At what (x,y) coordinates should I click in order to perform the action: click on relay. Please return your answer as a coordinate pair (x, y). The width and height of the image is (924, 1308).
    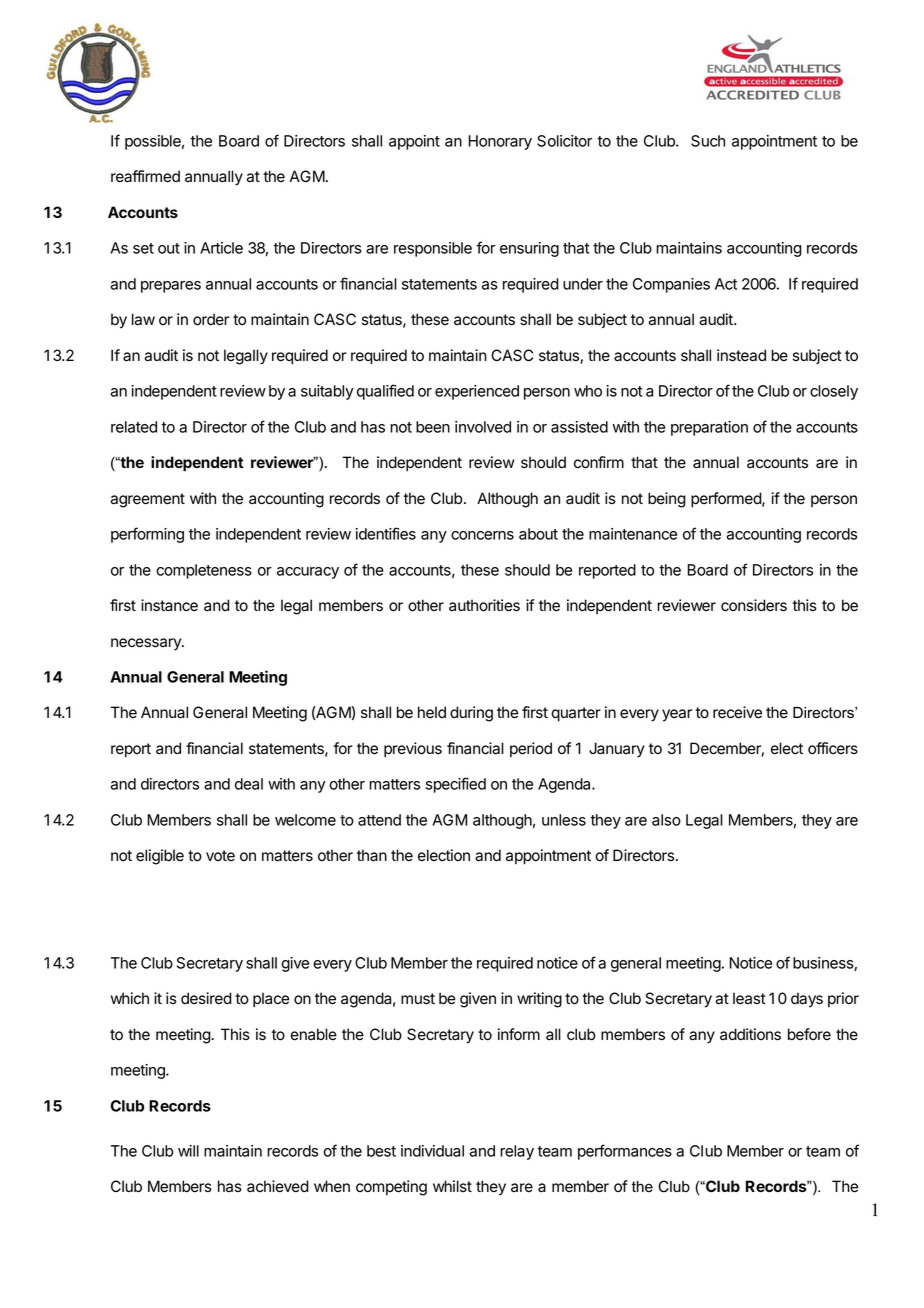
    Looking at the image, I should click on (517, 1152).
